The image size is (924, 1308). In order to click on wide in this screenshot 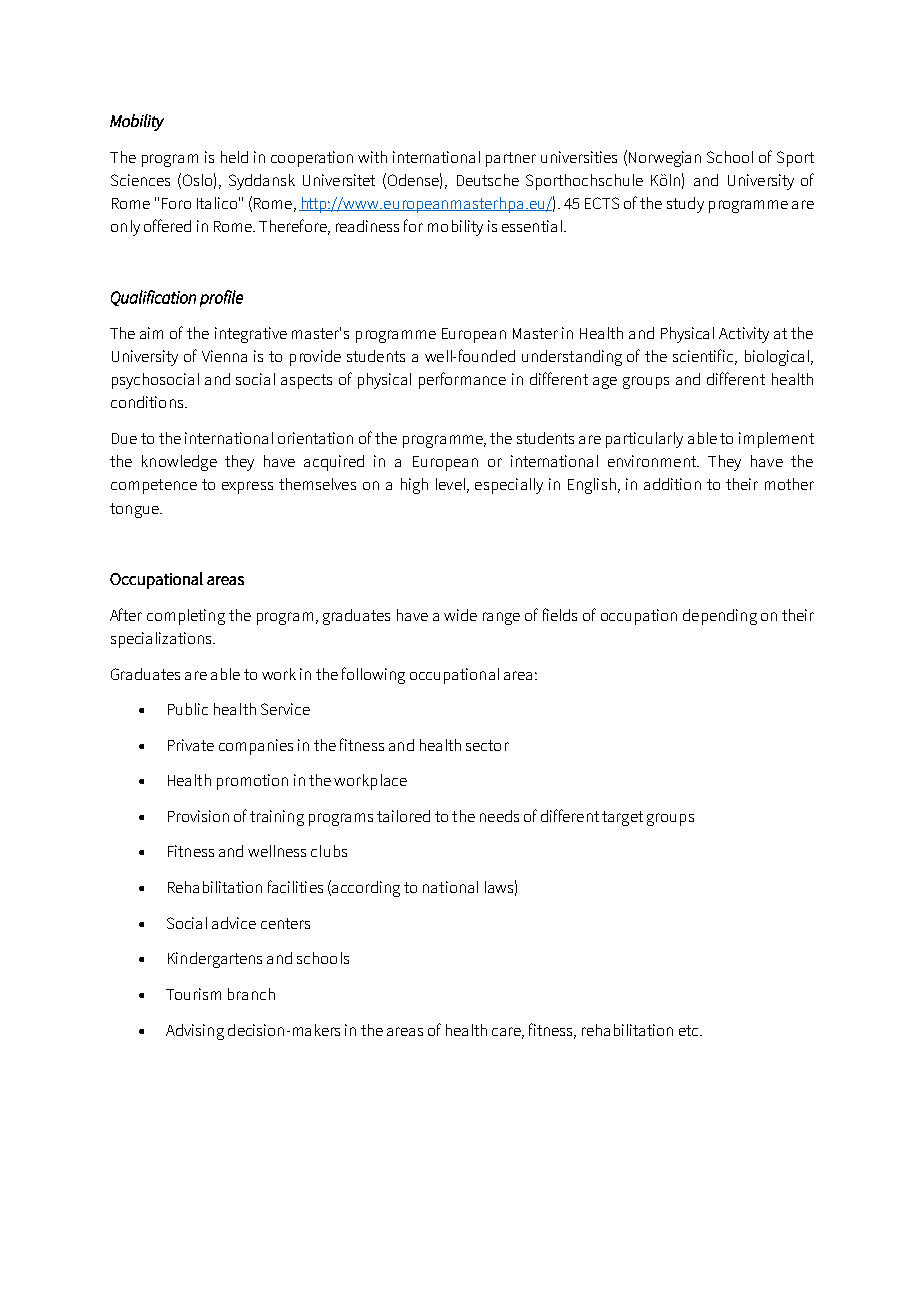, I will do `click(460, 615)`.
